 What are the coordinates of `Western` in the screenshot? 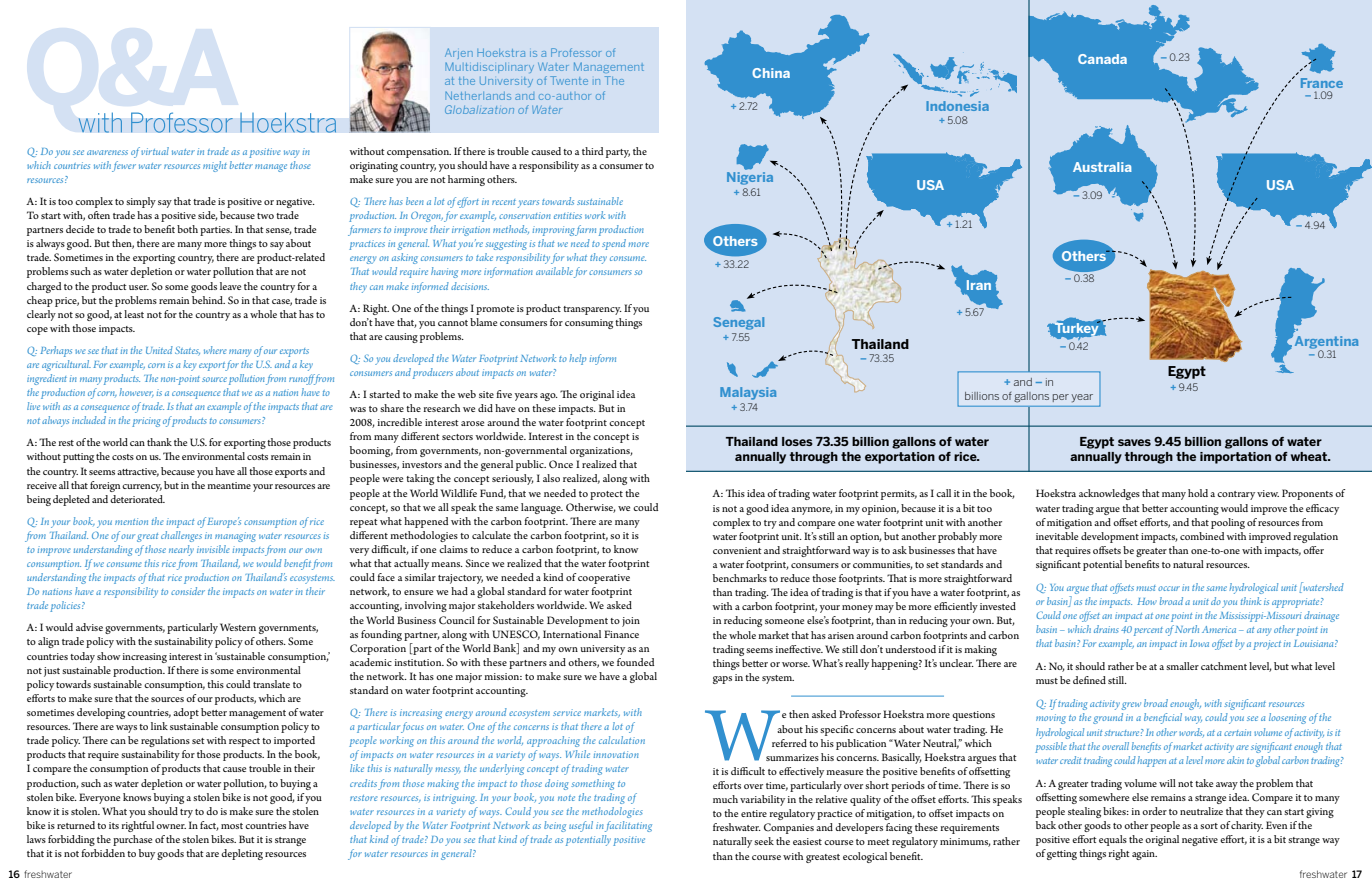 It's located at (238, 627).
